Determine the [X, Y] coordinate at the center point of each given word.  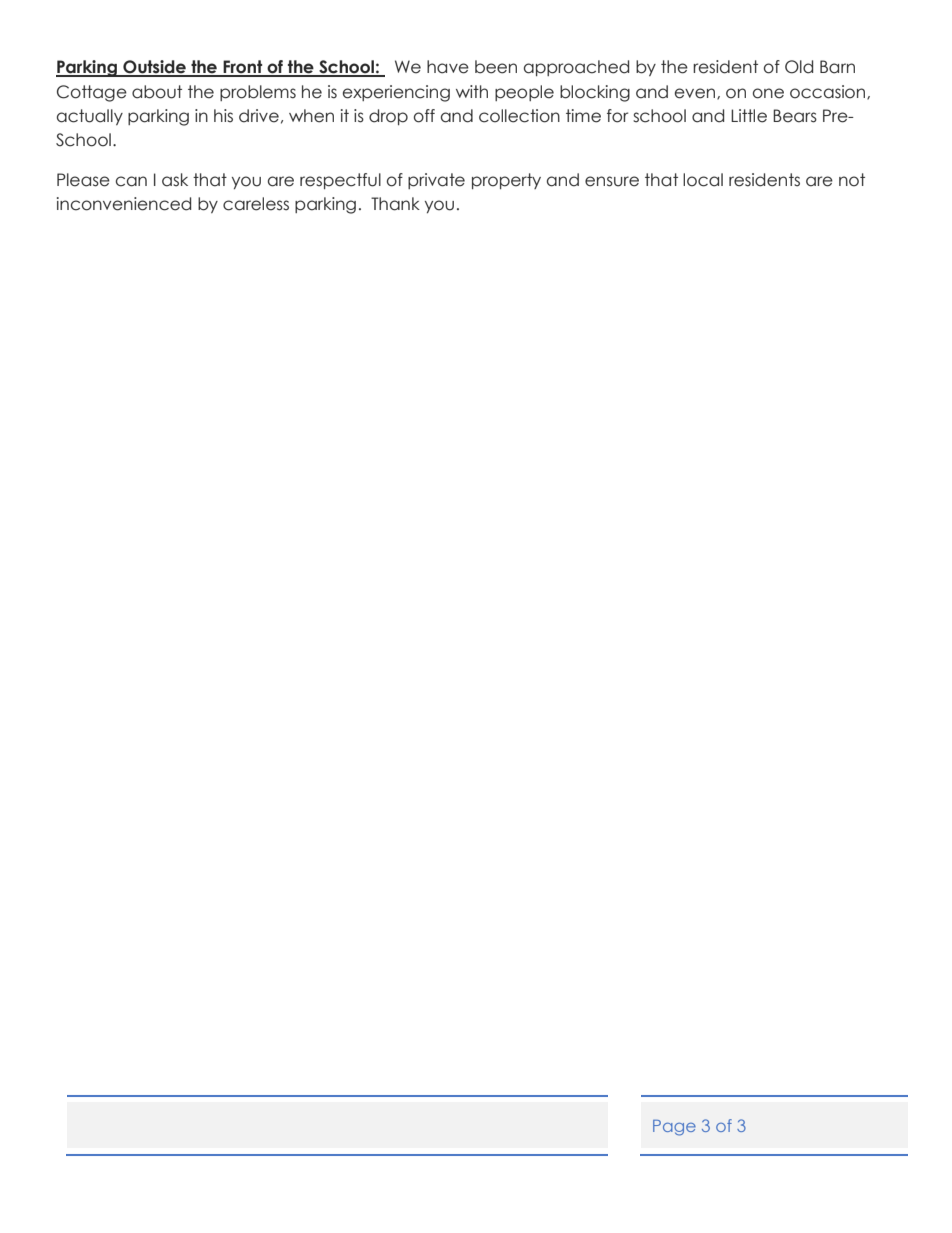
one [768, 93]
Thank [395, 204]
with [472, 91]
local [703, 180]
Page [674, 1128]
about [157, 92]
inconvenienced [124, 204]
